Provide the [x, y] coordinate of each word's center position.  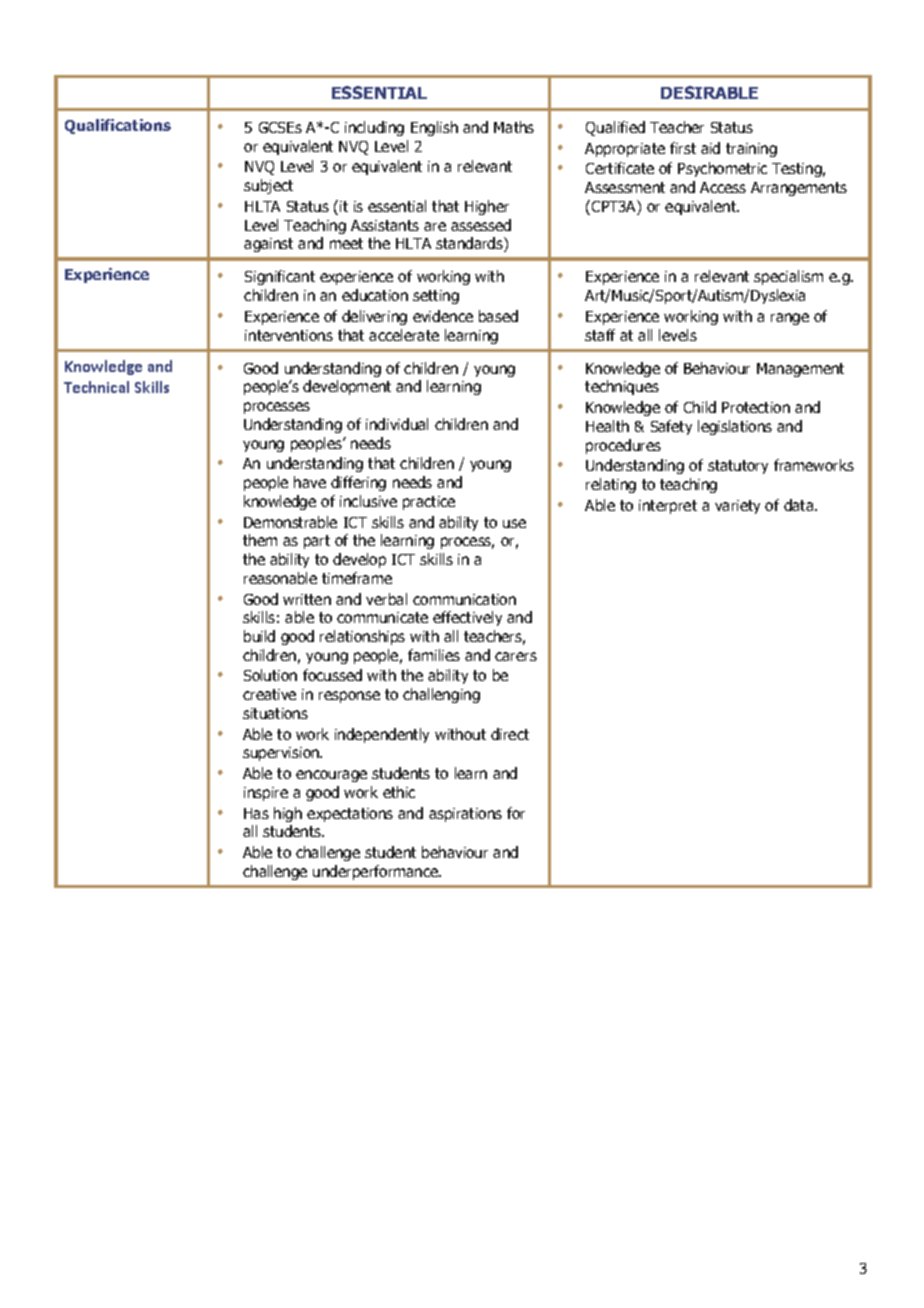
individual [397, 424]
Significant [280, 277]
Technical [96, 387]
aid [710, 148]
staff [600, 335]
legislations [735, 427]
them [260, 540]
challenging [441, 695]
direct [510, 734]
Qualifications [118, 126]
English [434, 128]
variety [737, 507]
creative [269, 694]
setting [436, 297]
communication [464, 599]
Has [256, 813]
